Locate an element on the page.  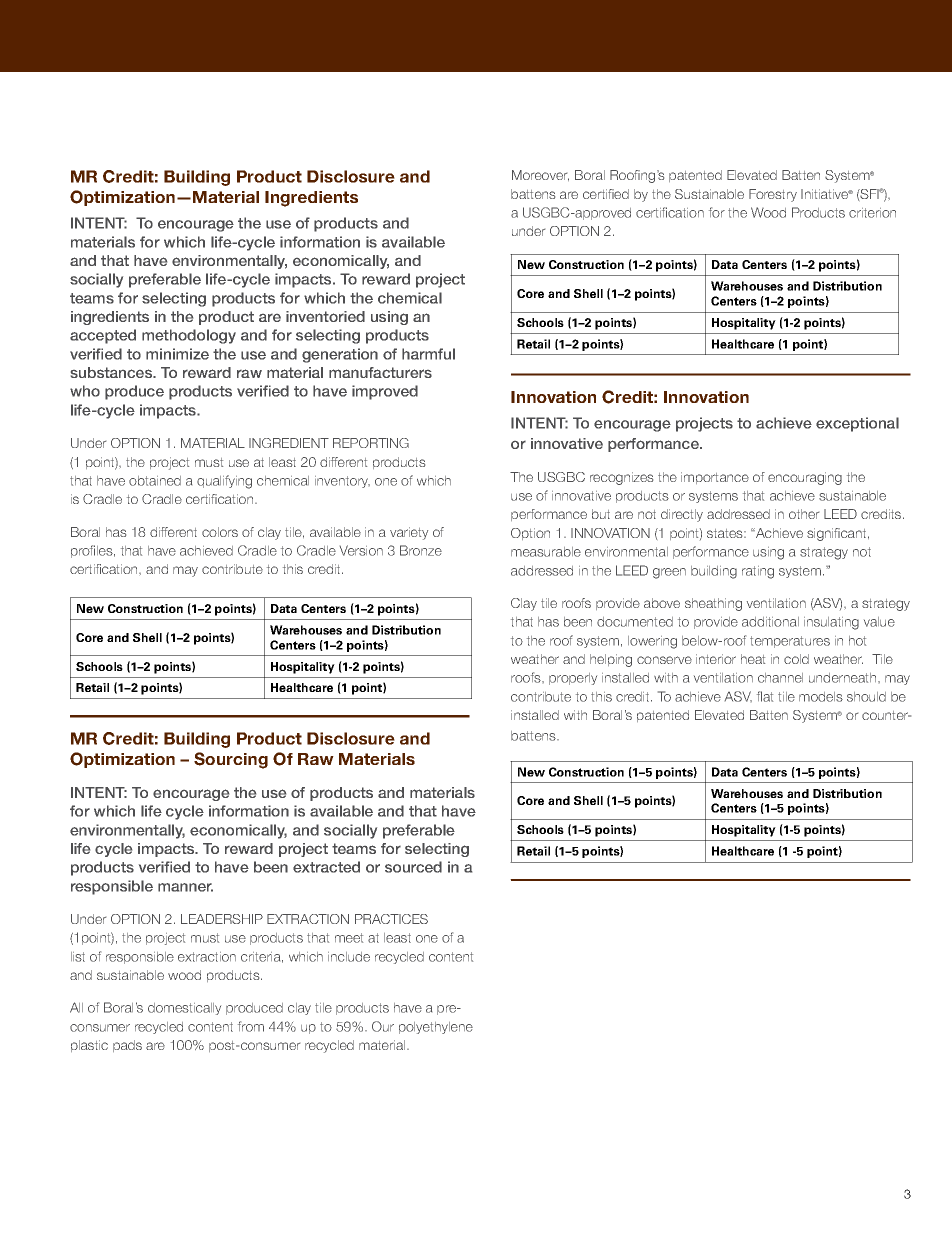
encouraging is located at coordinates (805, 478).
